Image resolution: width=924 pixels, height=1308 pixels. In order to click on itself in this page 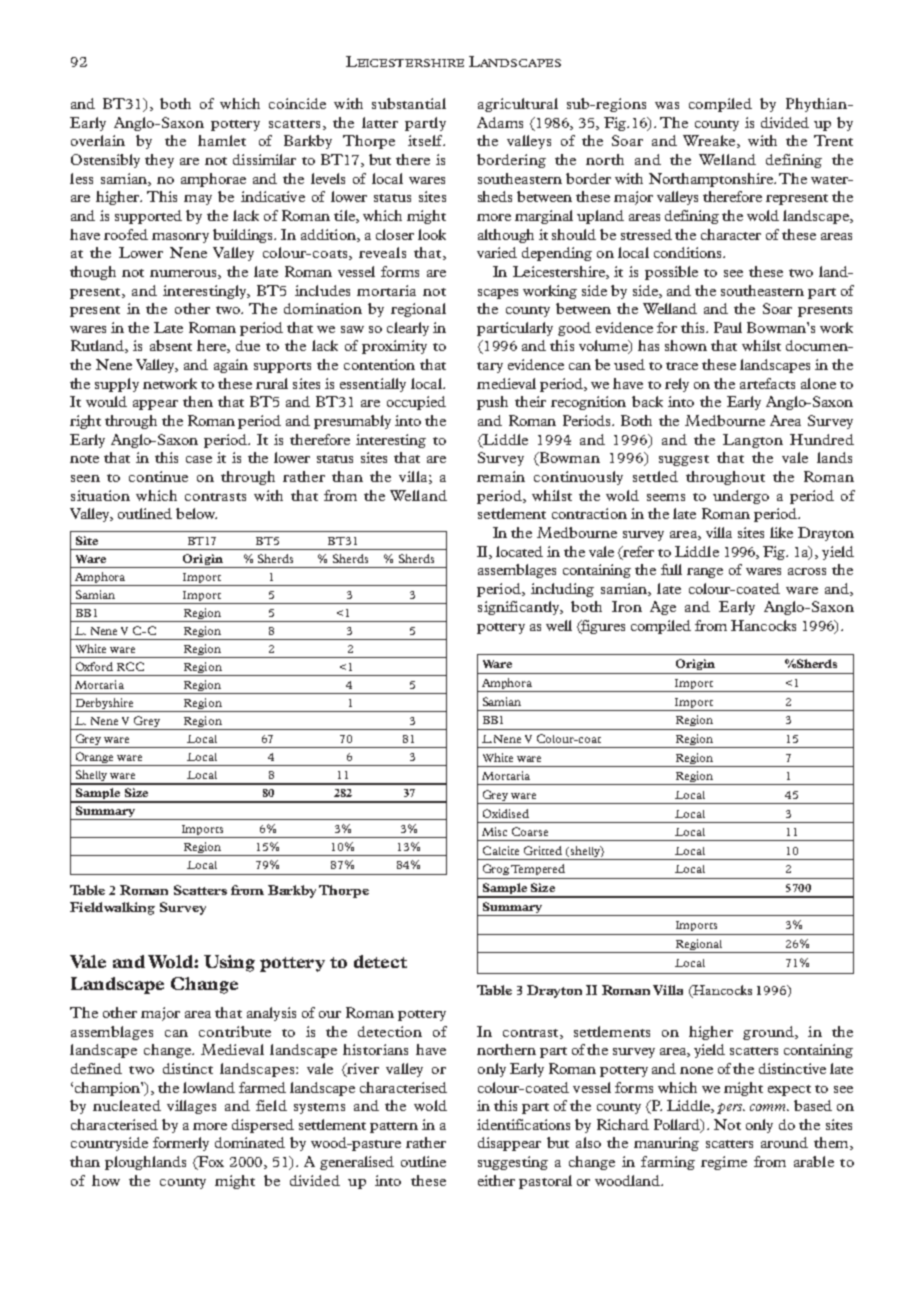, I will do `click(426, 140)`.
